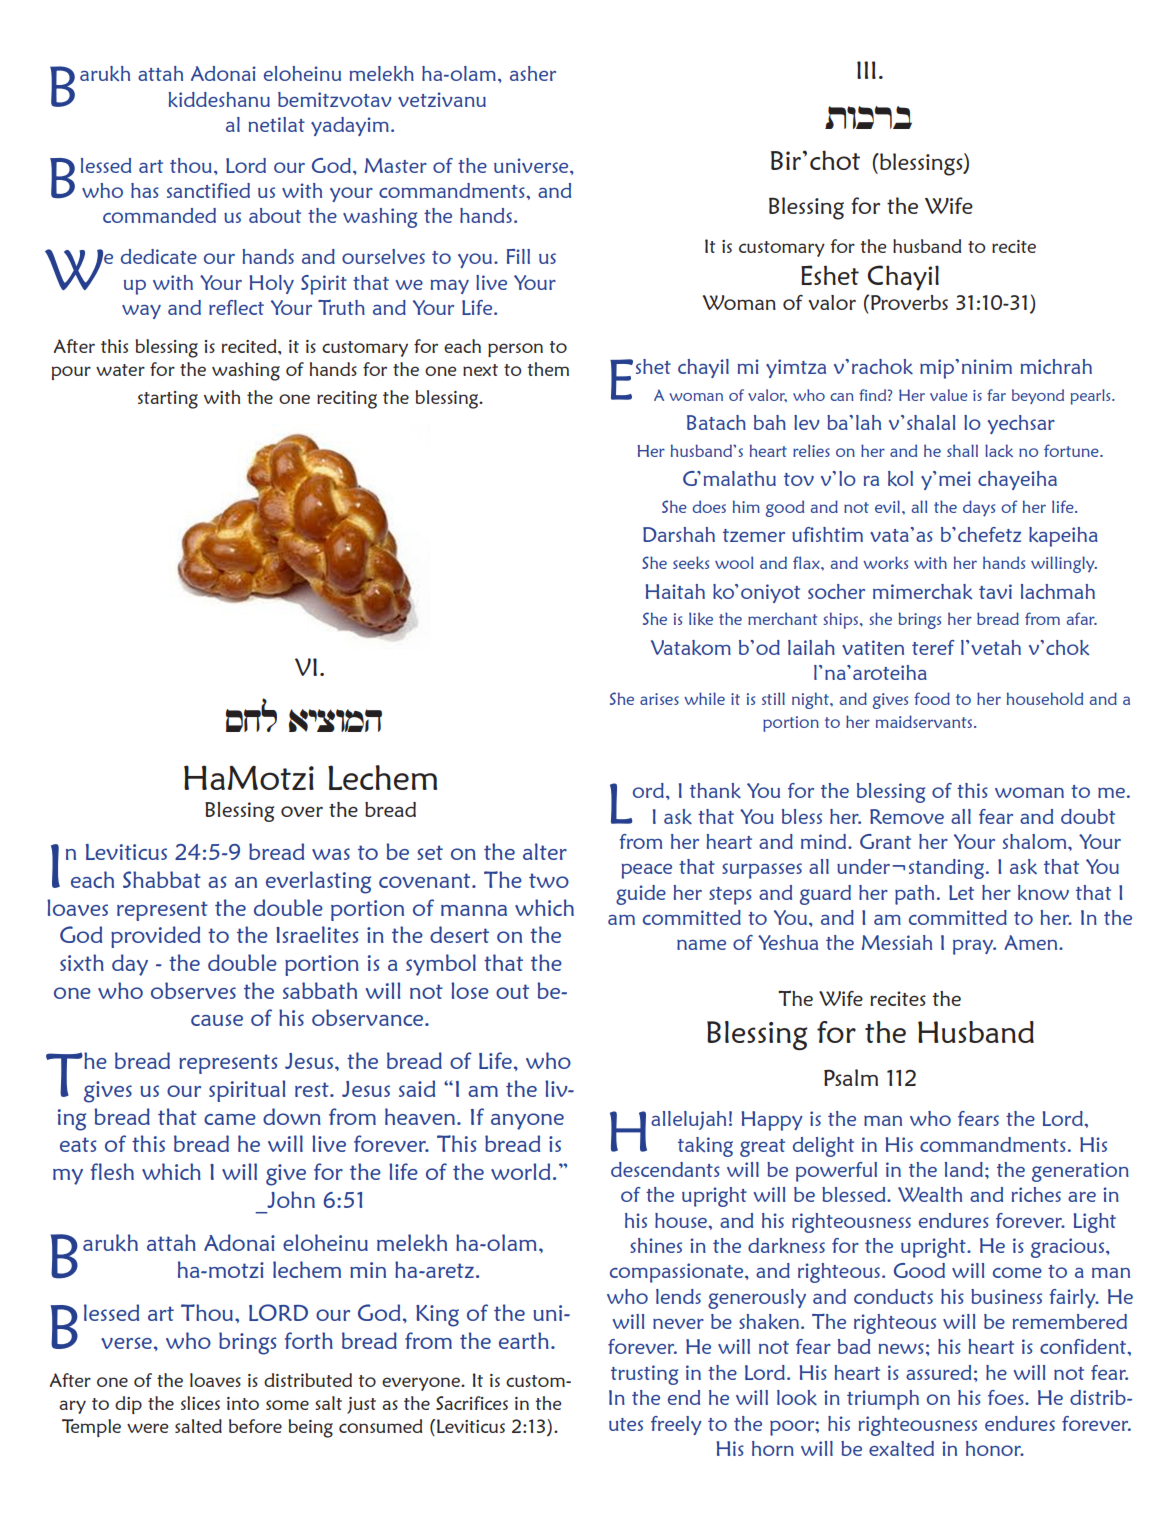  What do you see at coordinates (962, 450) in the screenshot?
I see `shall` at bounding box center [962, 450].
